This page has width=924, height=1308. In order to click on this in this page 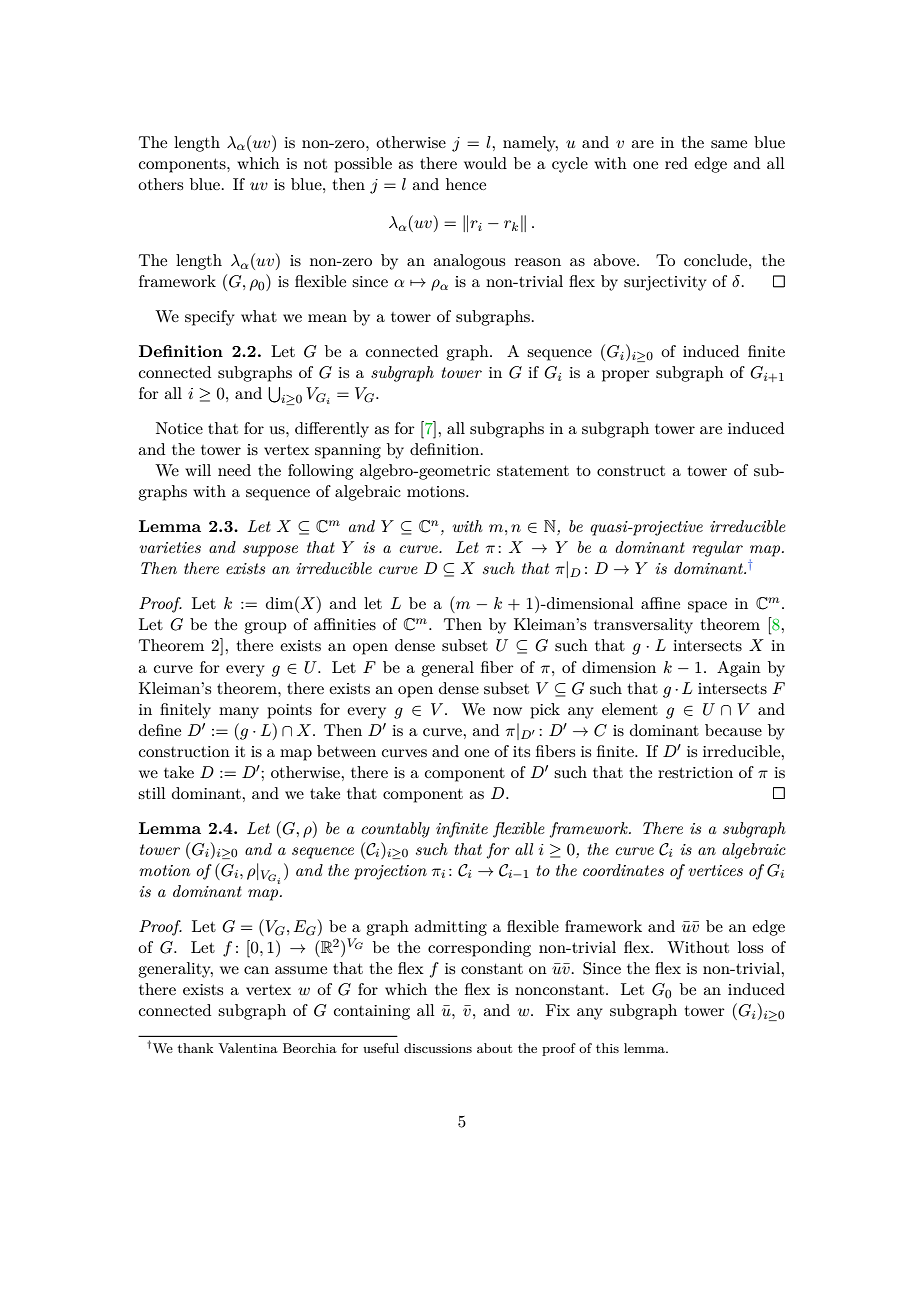, I will do `click(607, 1048)`.
